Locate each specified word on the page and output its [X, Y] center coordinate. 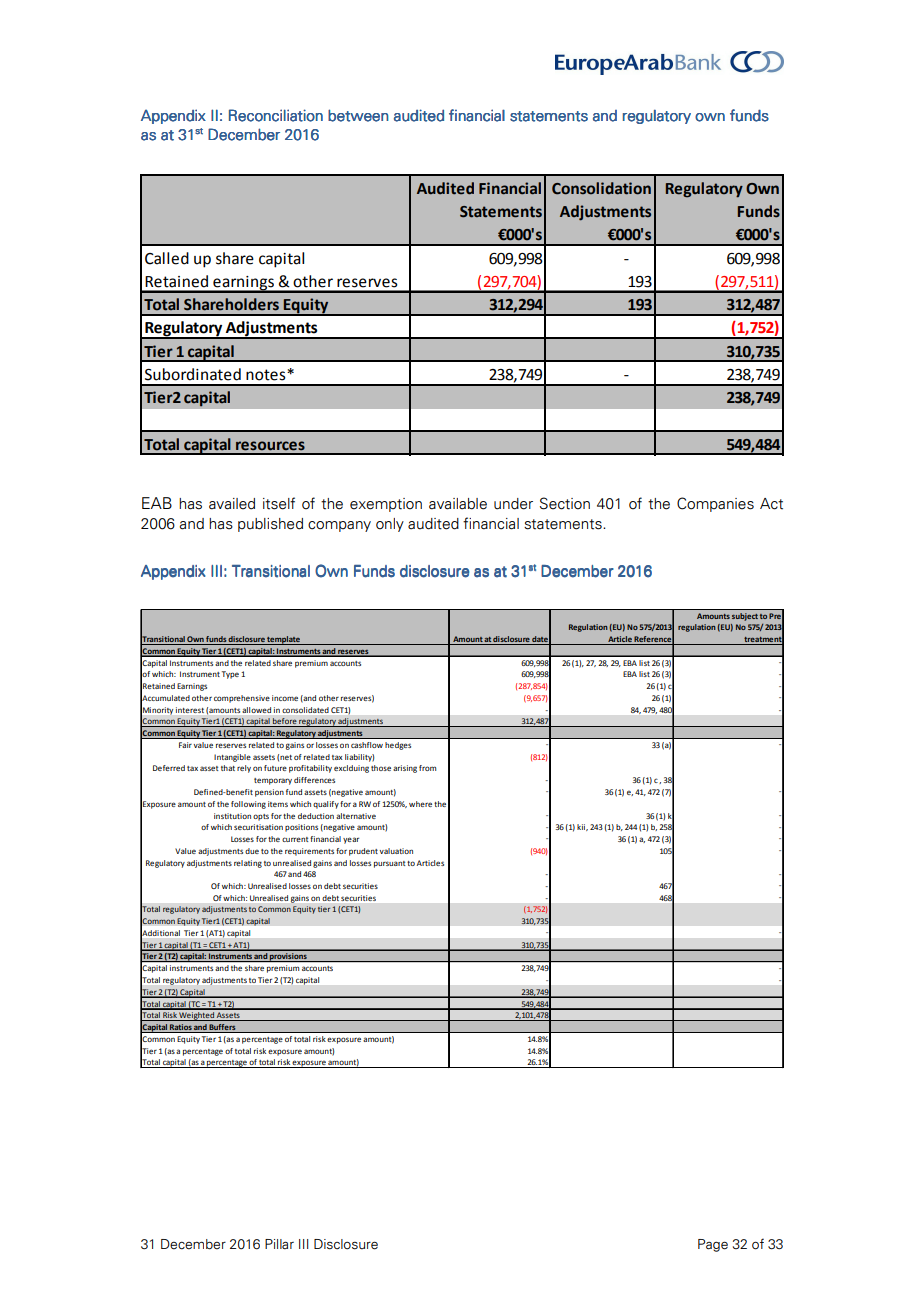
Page [713, 1245]
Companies [715, 504]
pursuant [389, 864]
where [420, 804]
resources [270, 446]
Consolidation [601, 188]
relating [248, 864]
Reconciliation [276, 115]
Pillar [279, 1244]
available [458, 504]
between [358, 115]
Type [230, 675]
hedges [398, 746]
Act [771, 504]
